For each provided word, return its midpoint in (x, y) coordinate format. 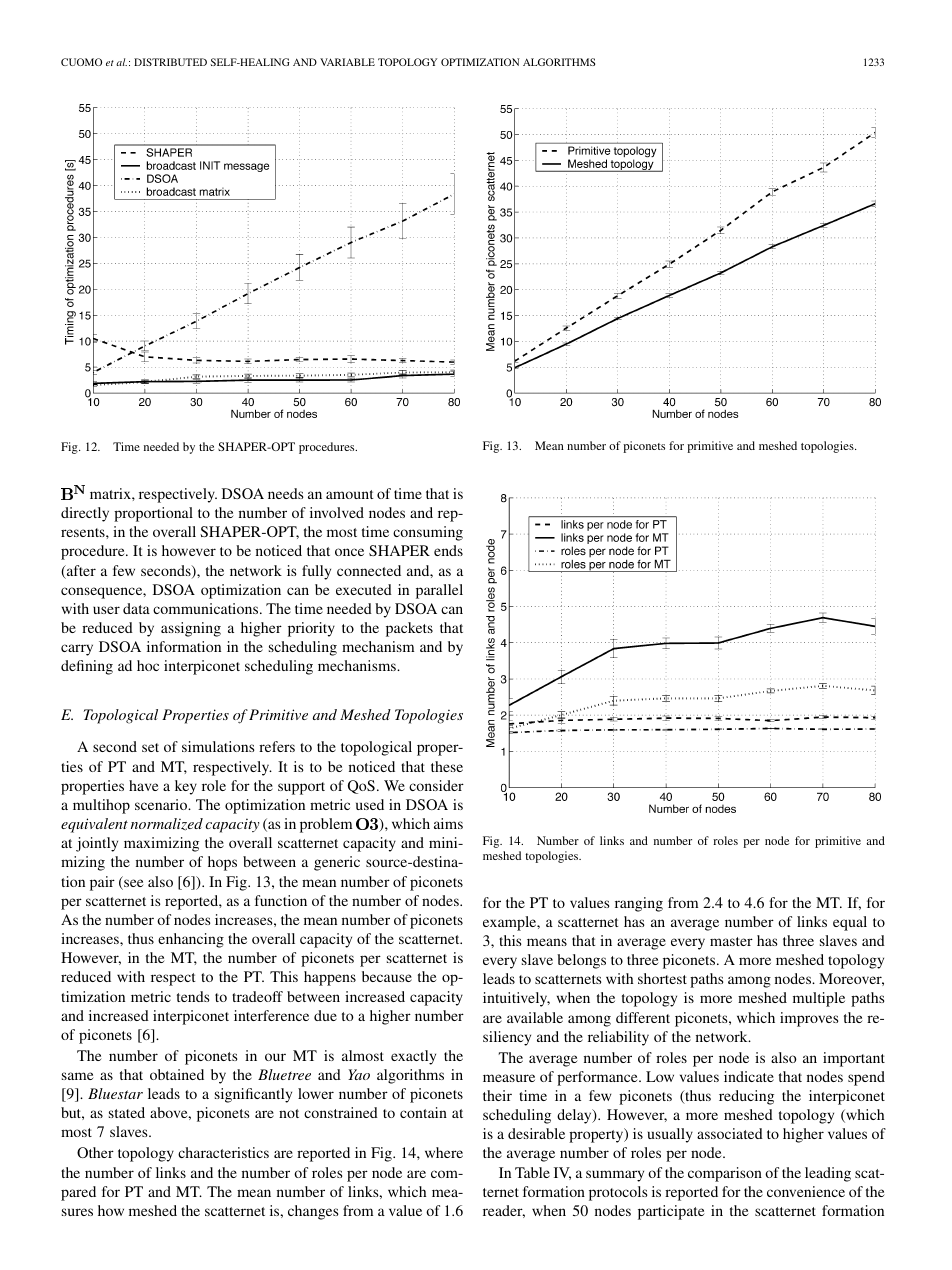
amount (350, 494)
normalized (167, 824)
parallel (439, 591)
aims (448, 823)
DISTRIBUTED (170, 62)
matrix (111, 493)
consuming (428, 533)
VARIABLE (347, 62)
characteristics (223, 1152)
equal (850, 923)
